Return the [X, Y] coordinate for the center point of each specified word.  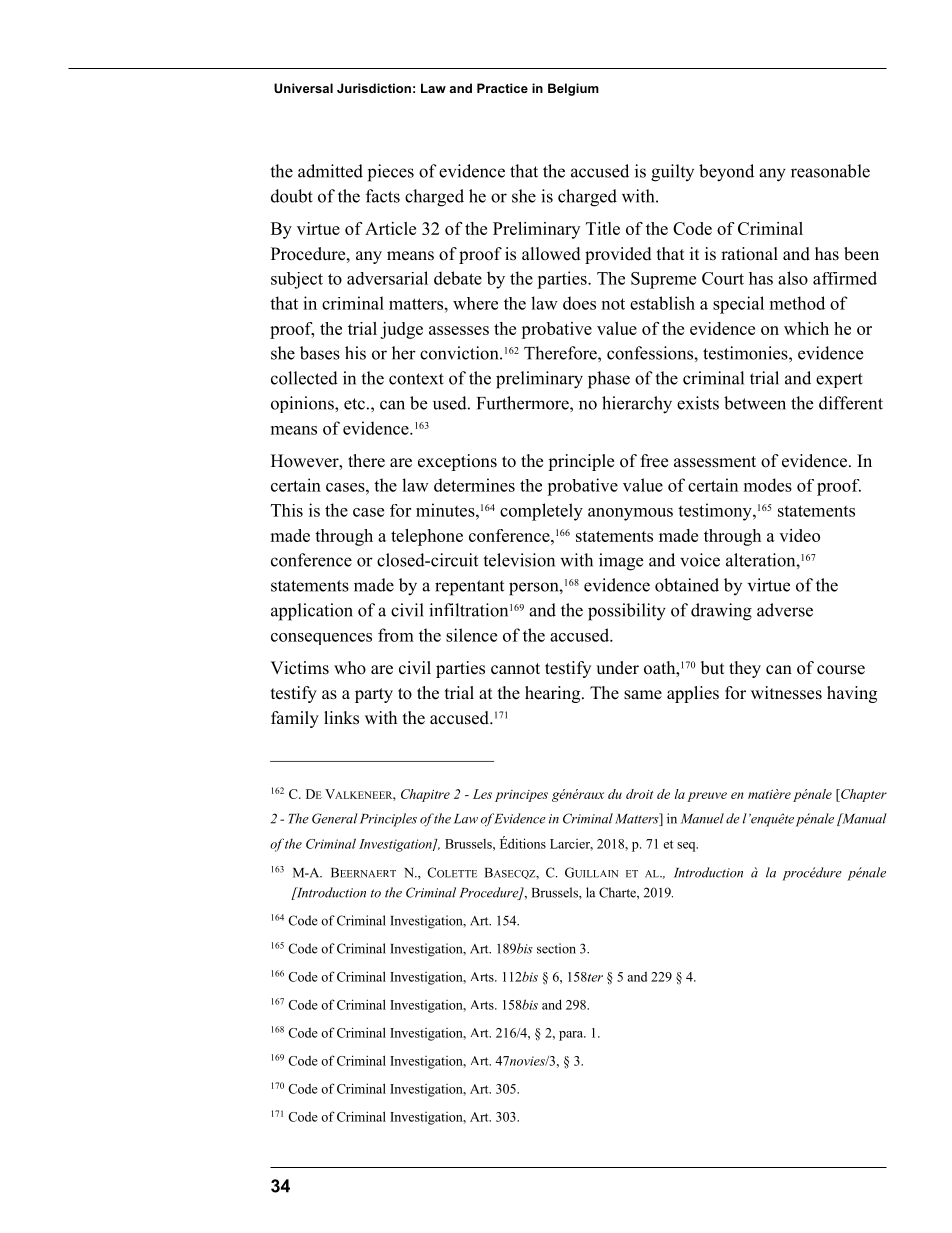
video [799, 535]
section [556, 948]
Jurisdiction [374, 88]
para [572, 1036]
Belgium [573, 89]
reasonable [830, 171]
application [312, 612]
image [621, 562]
